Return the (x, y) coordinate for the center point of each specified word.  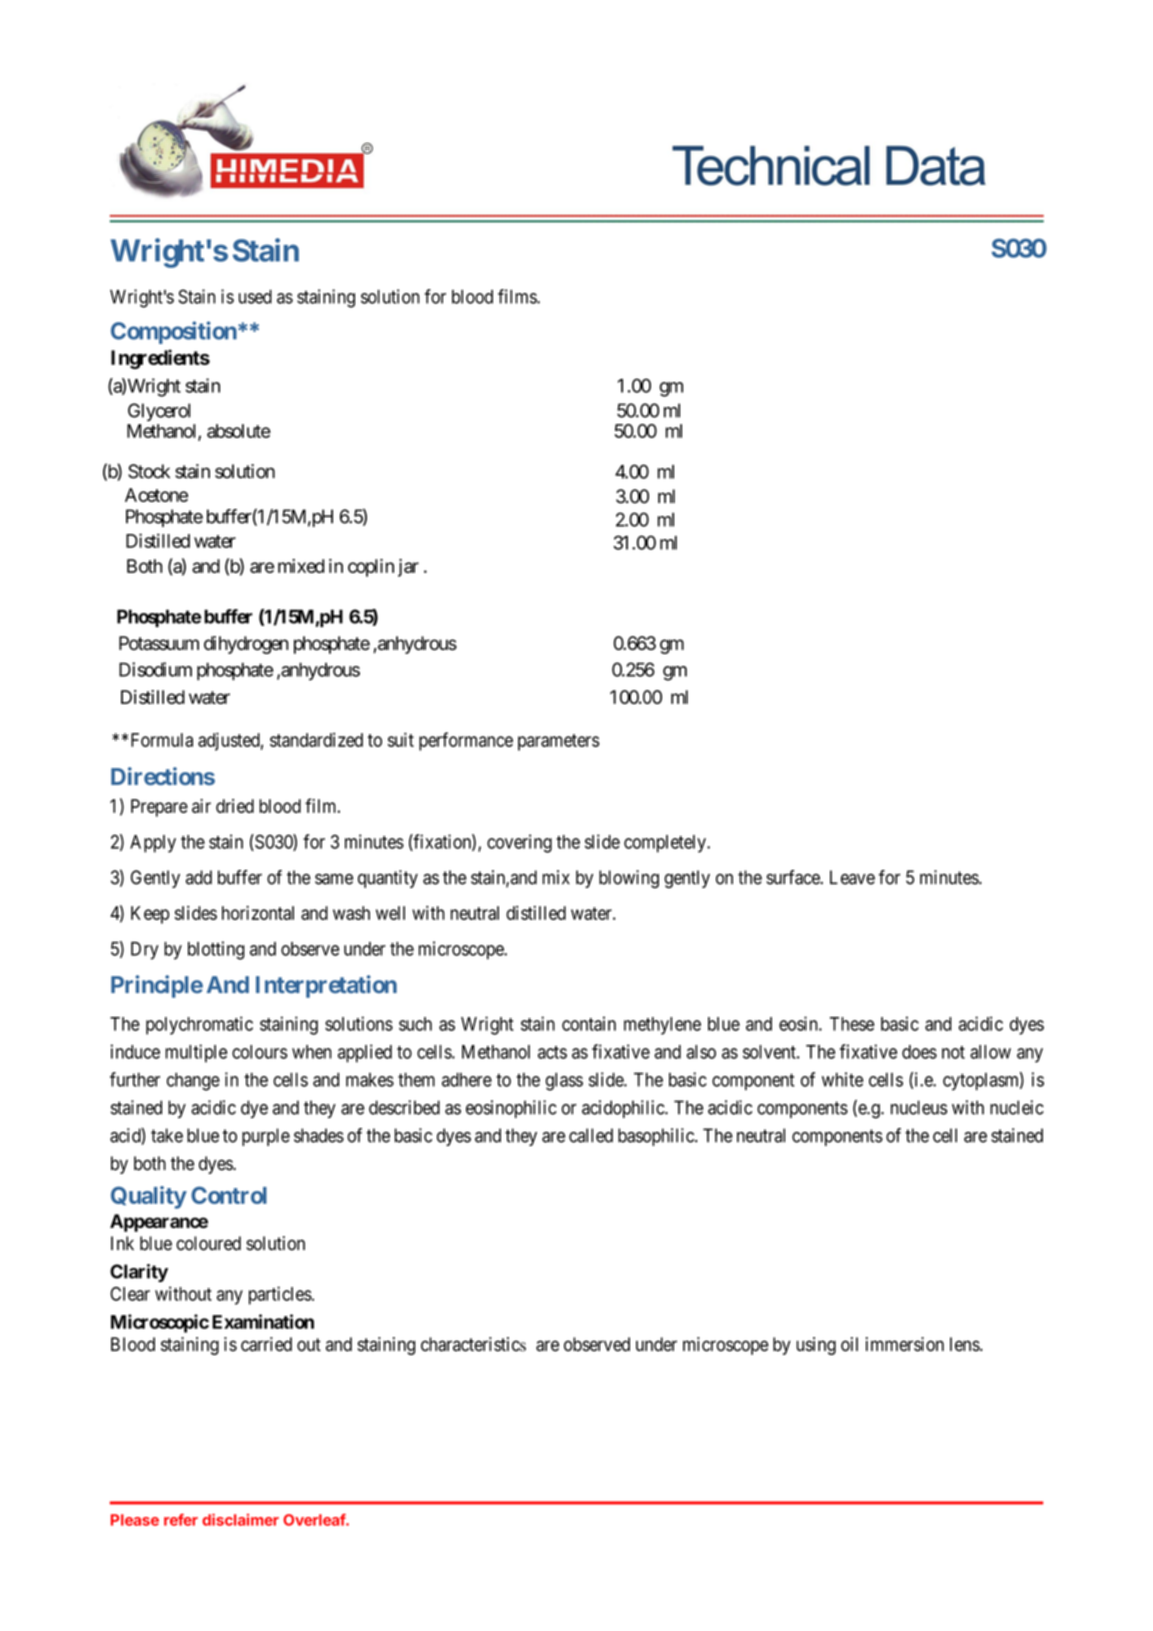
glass (564, 1082)
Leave (852, 877)
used (255, 296)
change (193, 1082)
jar (408, 568)
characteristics (473, 1344)
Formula (162, 740)
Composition (174, 332)
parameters (559, 742)
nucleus (919, 1107)
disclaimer (240, 1519)
